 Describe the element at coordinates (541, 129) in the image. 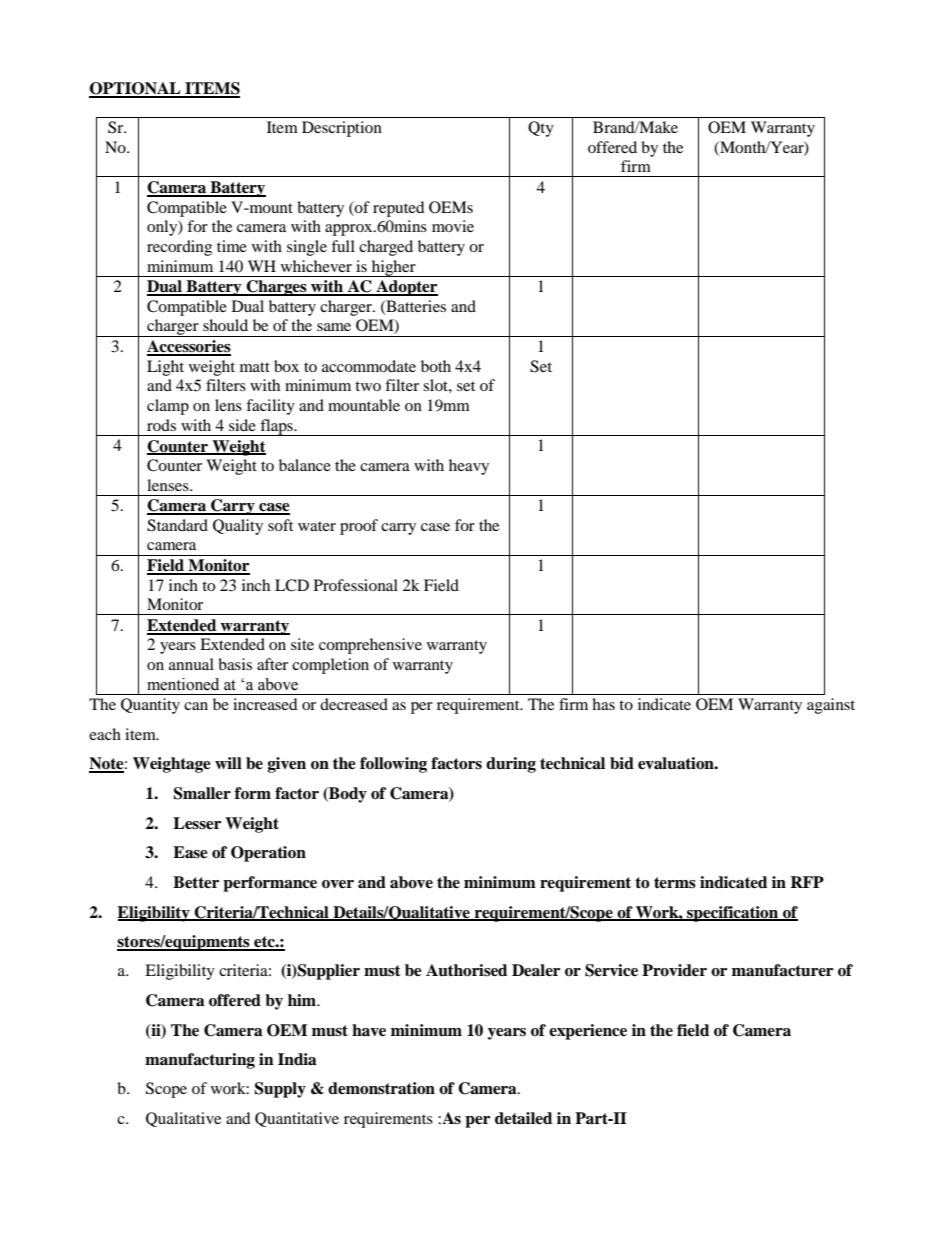

I see `Qty` at that location.
